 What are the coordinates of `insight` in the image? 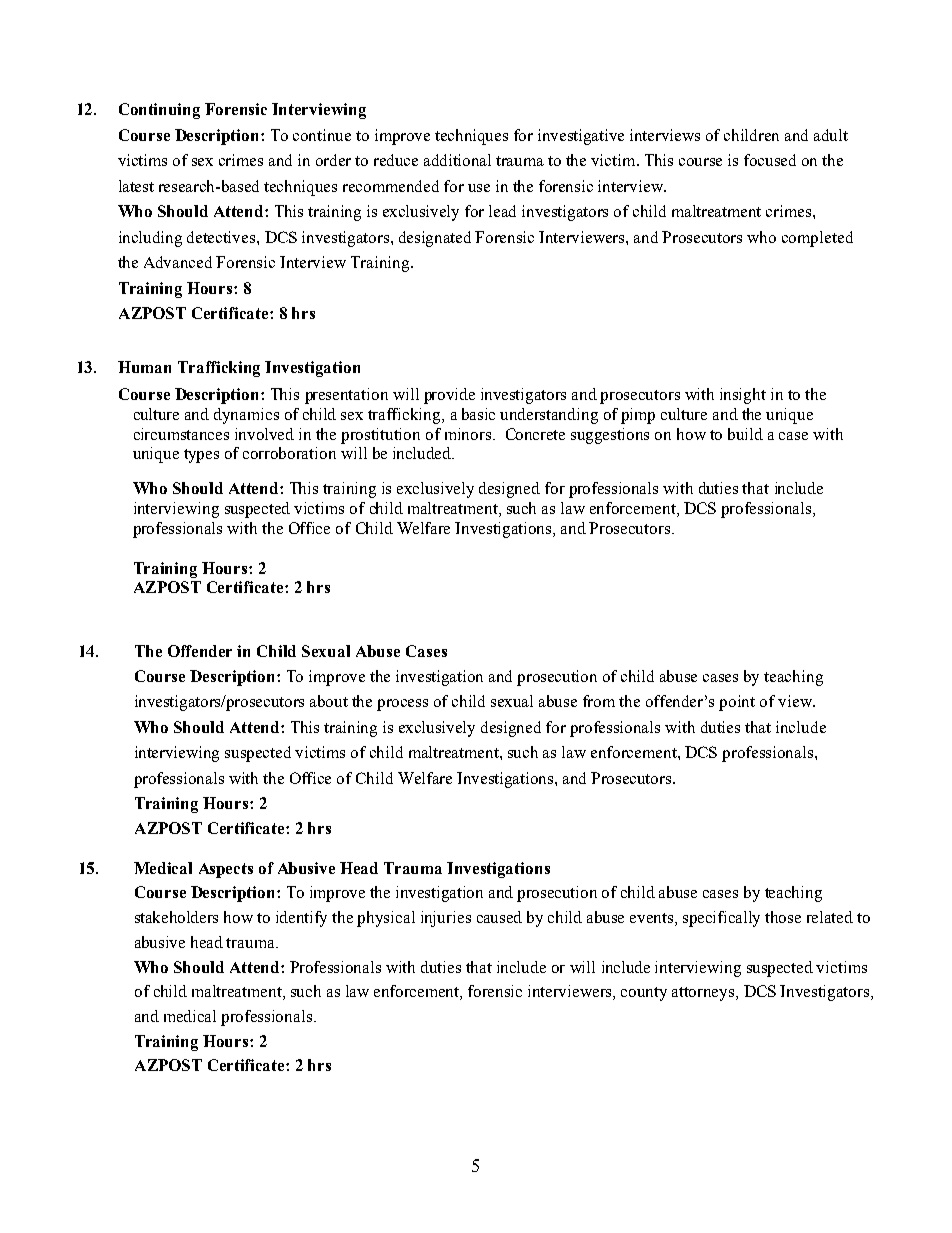 It's located at (743, 396).
